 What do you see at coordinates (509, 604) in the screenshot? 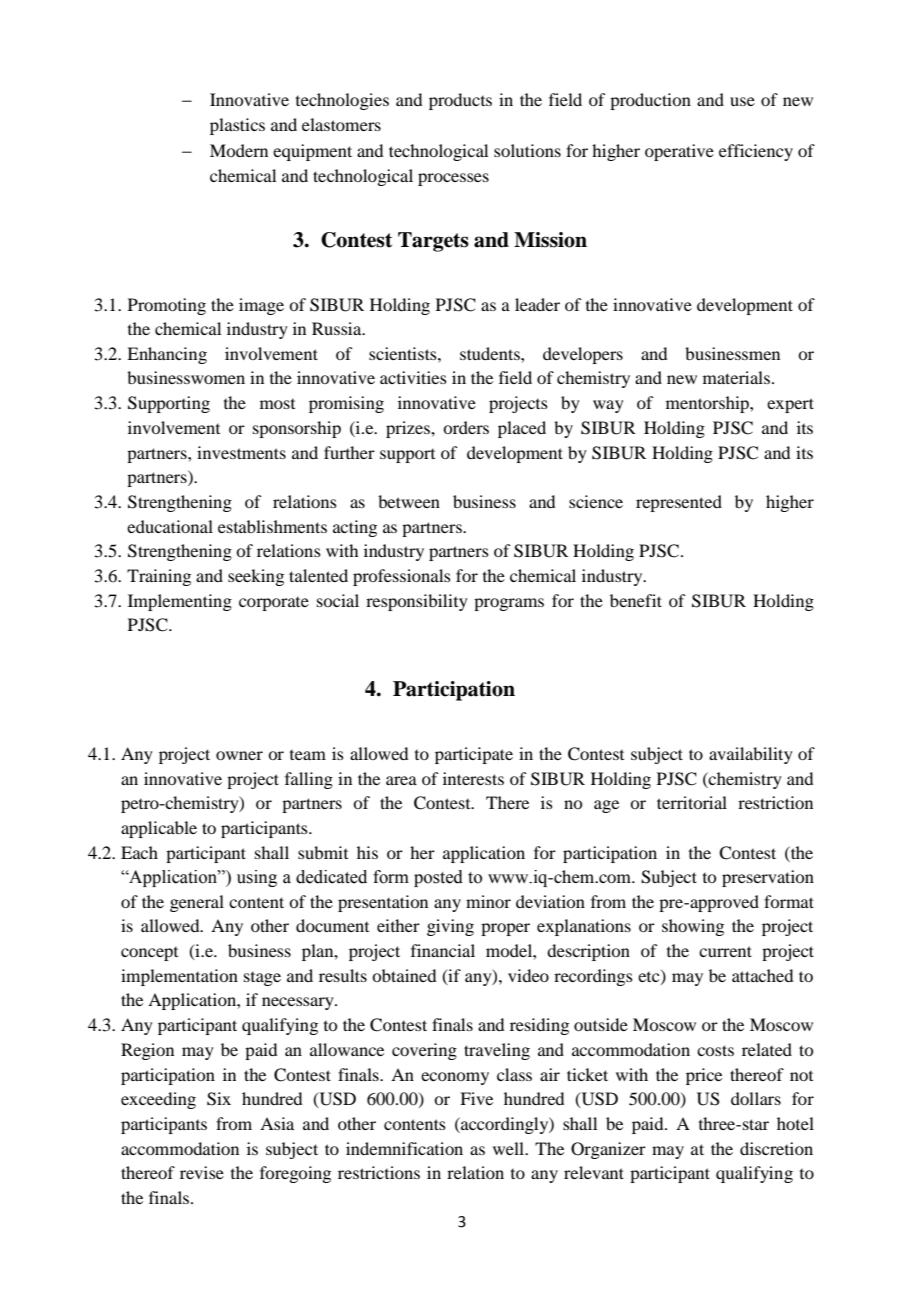
I see `programs` at bounding box center [509, 604].
